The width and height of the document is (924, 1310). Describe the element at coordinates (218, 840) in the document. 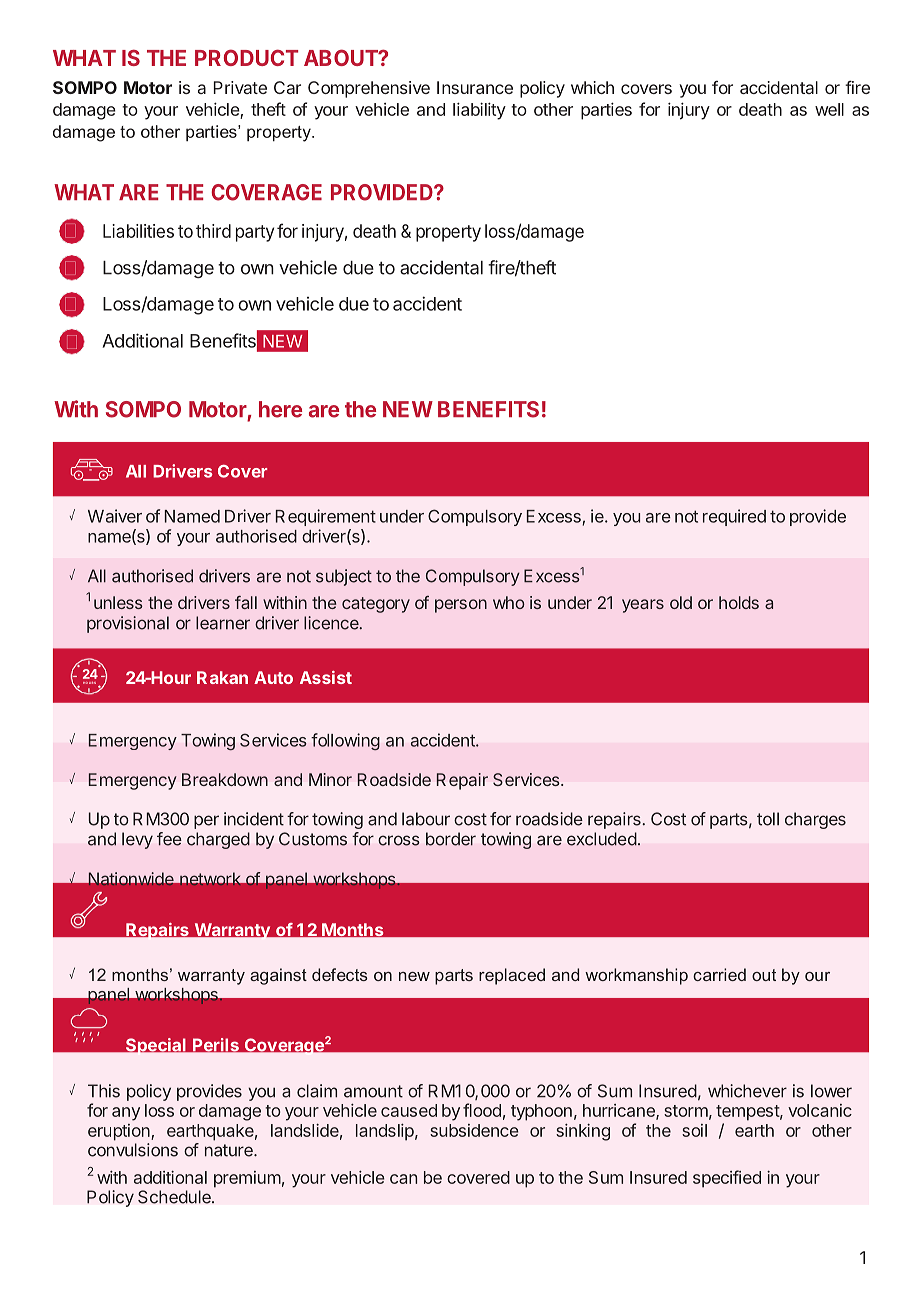

I see `charged` at that location.
